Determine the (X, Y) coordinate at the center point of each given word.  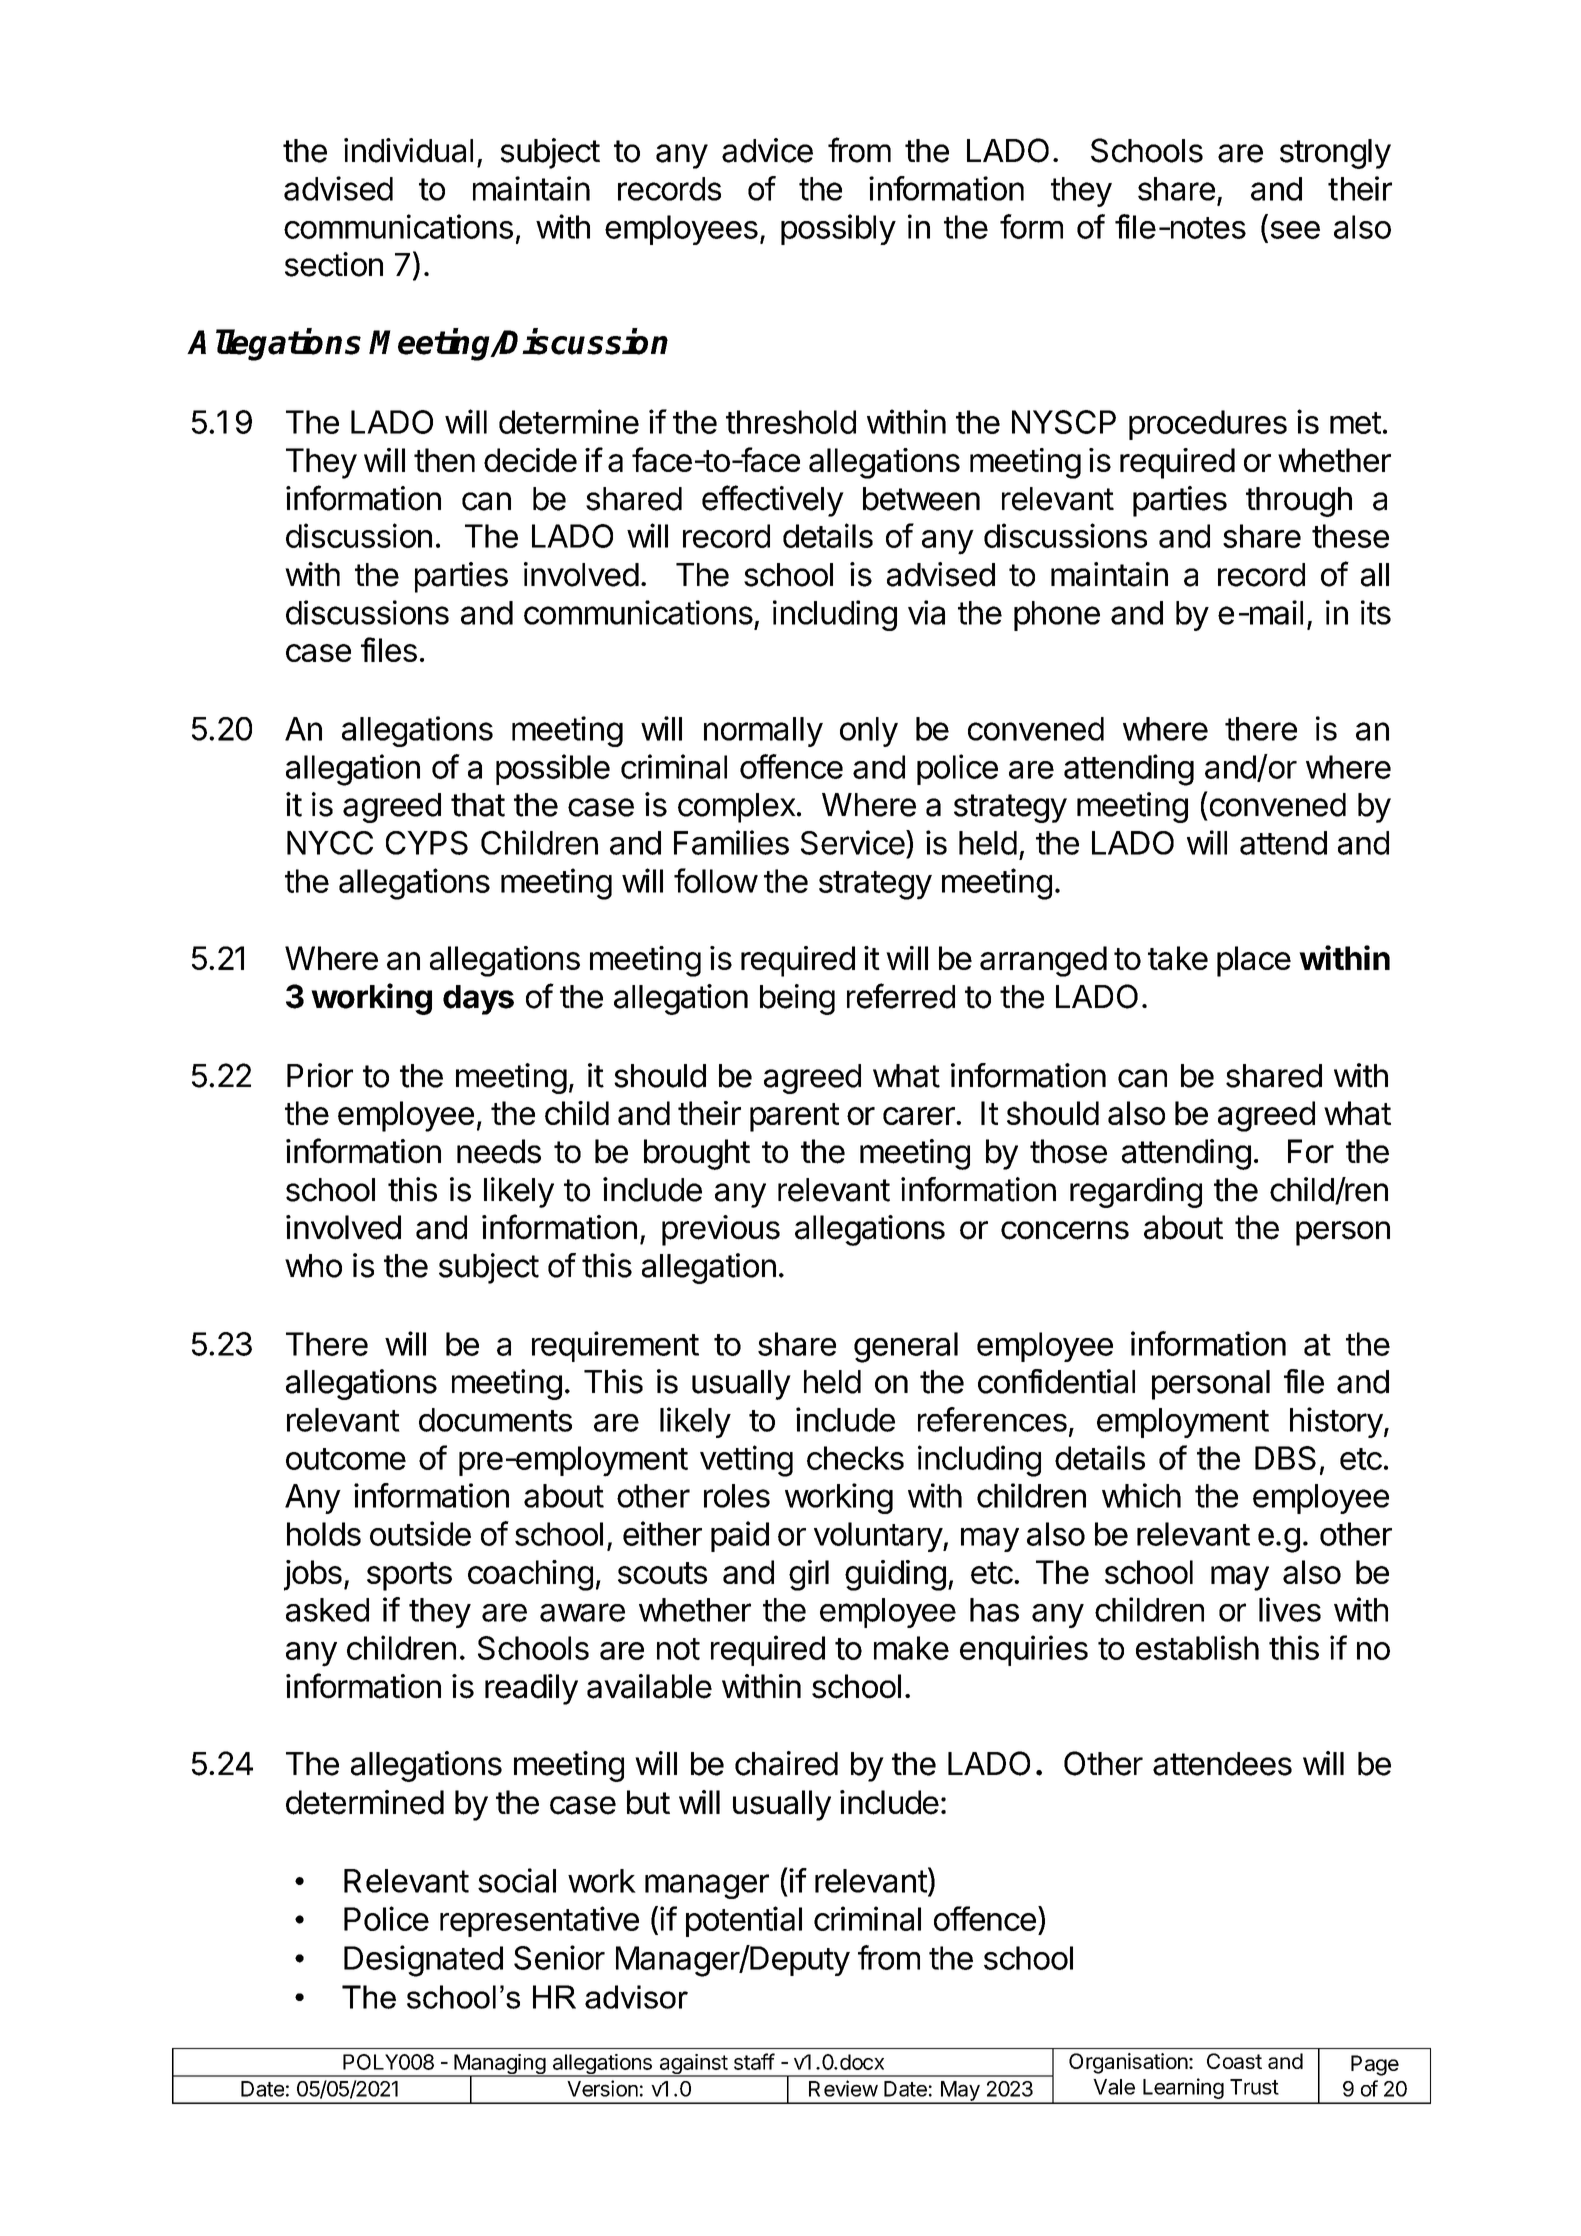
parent (794, 1117)
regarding (1136, 1192)
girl (809, 1575)
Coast (1234, 2061)
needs (499, 1151)
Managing (499, 2065)
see (1295, 230)
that (478, 805)
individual (408, 150)
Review (843, 2088)
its (1376, 612)
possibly (838, 229)
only (869, 732)
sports (409, 1576)
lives (1290, 1609)
